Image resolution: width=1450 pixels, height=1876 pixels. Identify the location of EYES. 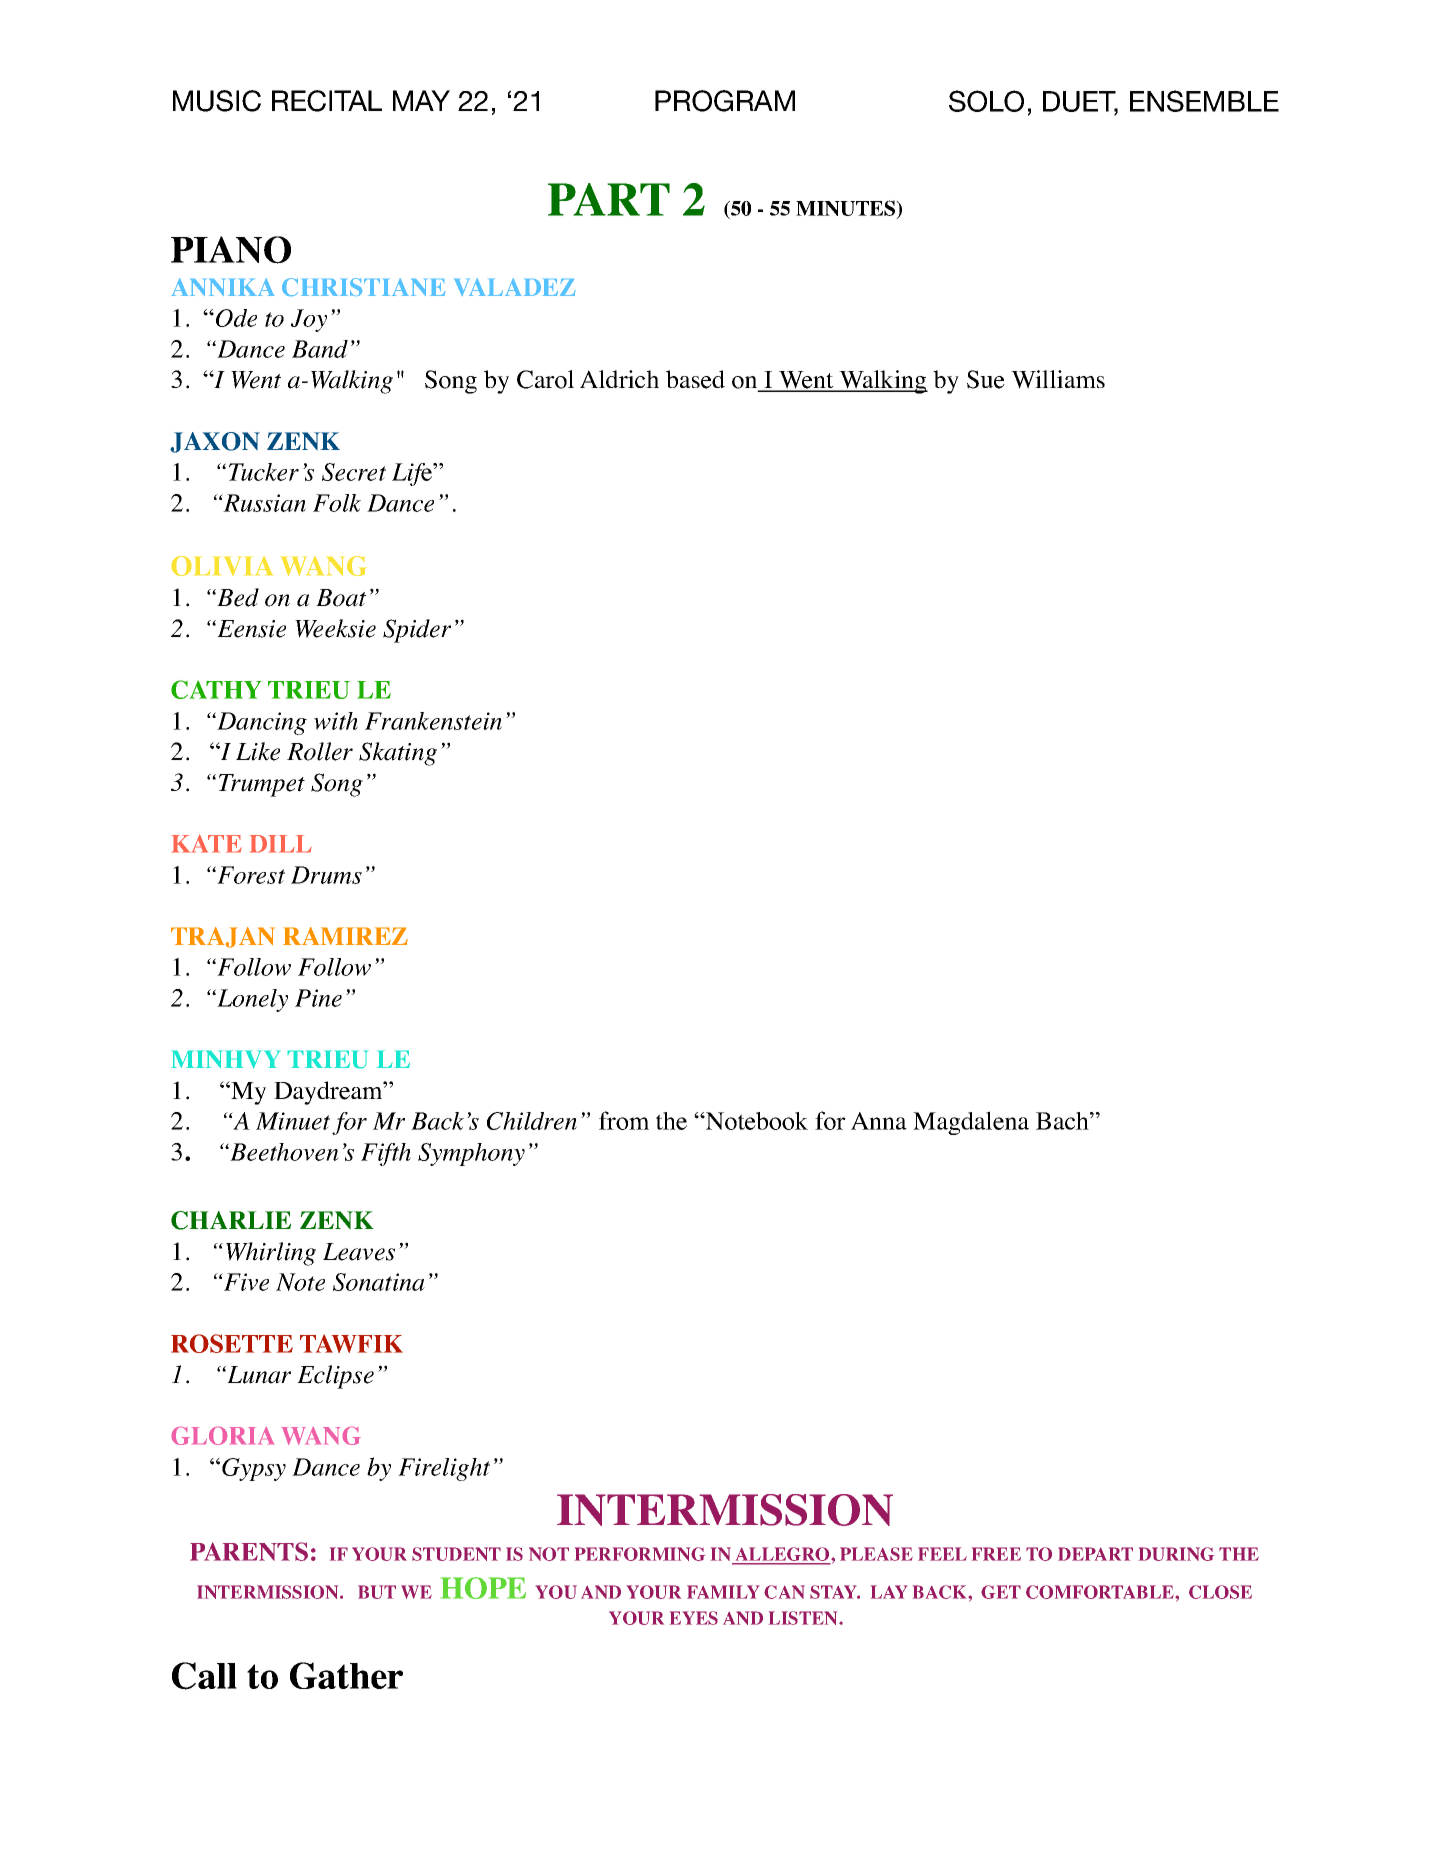
(694, 1618).
